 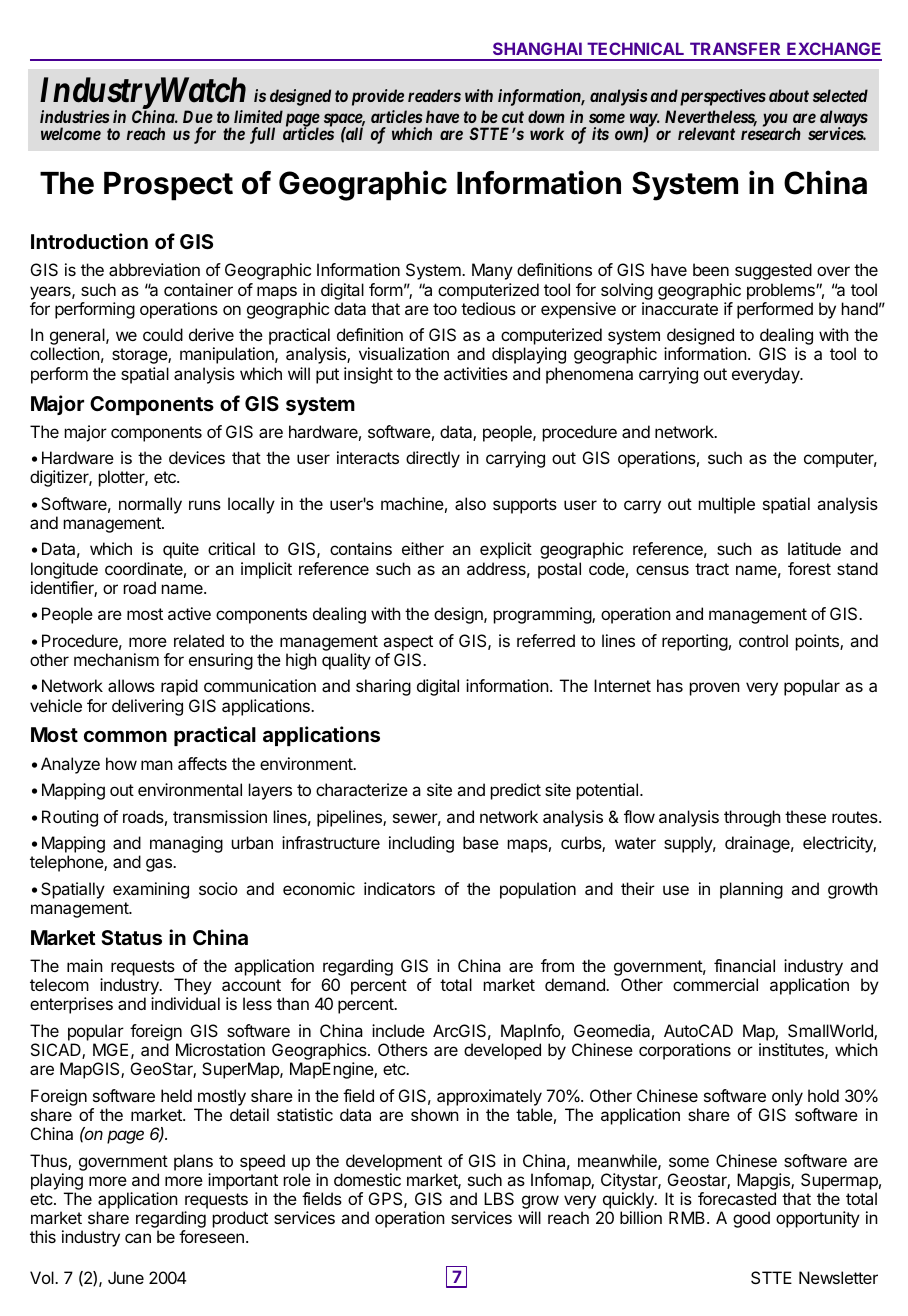 I want to click on LBS, so click(x=499, y=1198).
